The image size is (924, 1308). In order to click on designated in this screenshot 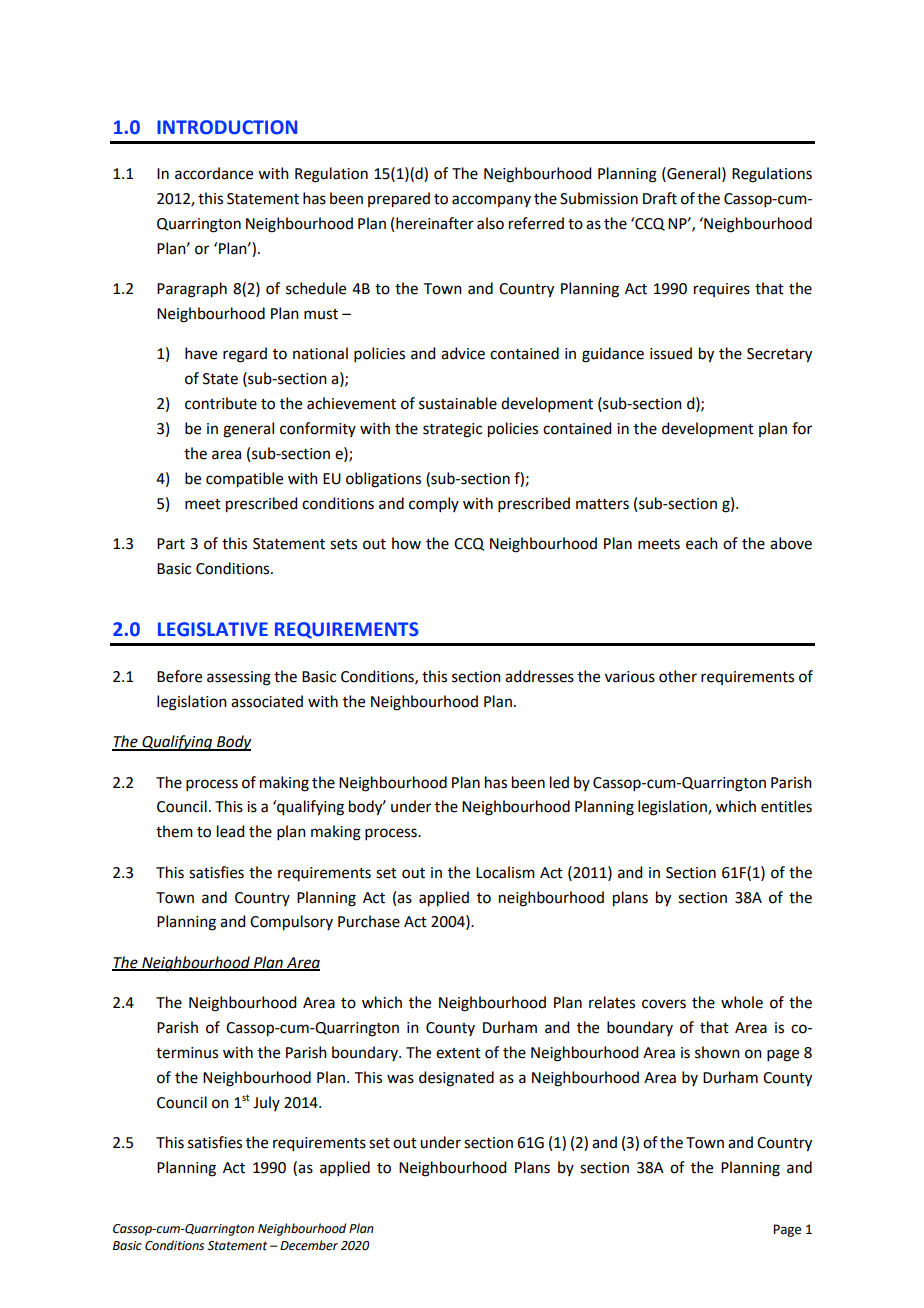, I will do `click(456, 1079)`.
